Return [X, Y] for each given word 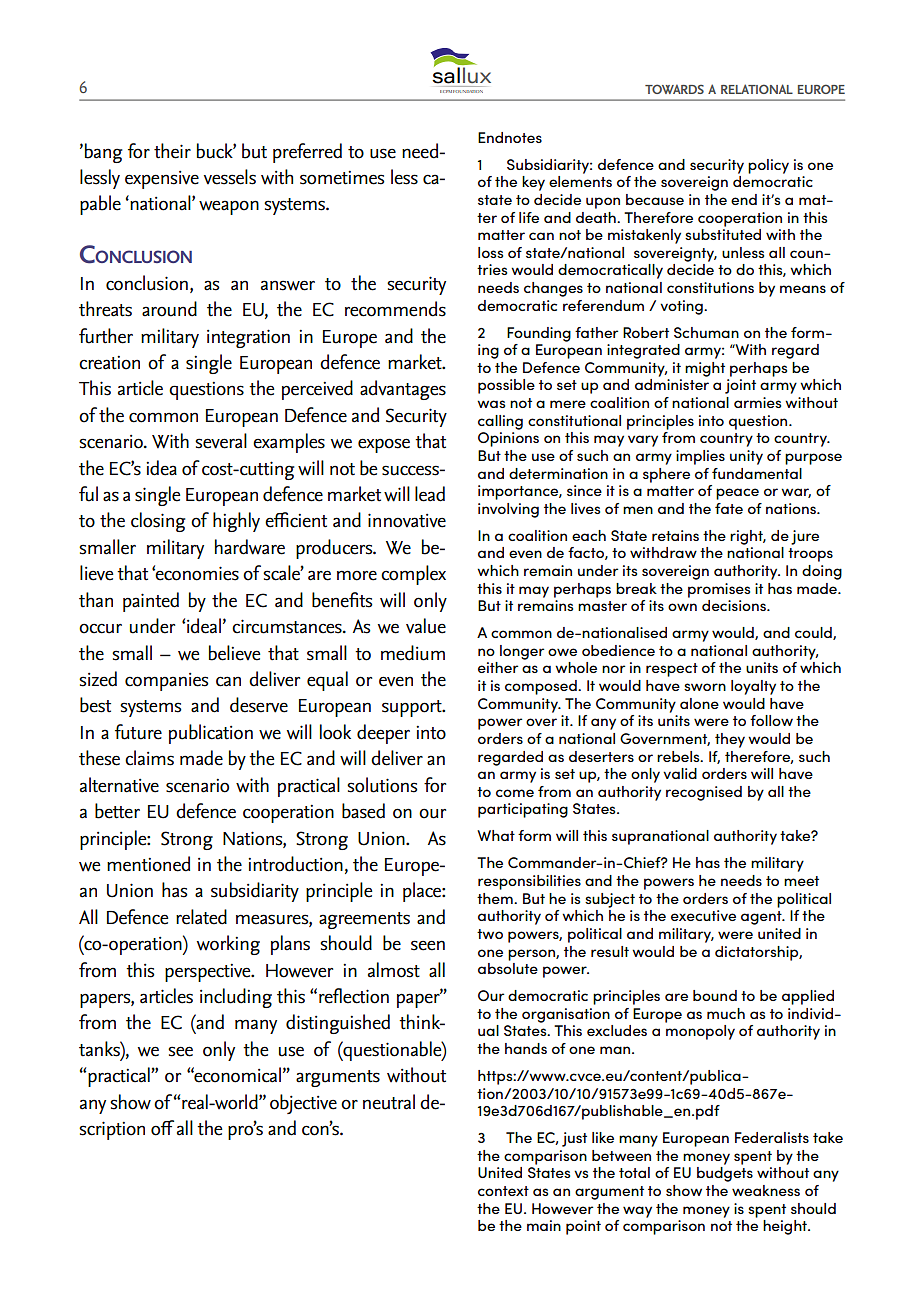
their [172, 151]
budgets [725, 1174]
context [503, 1191]
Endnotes [510, 137]
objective [303, 1104]
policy [768, 166]
